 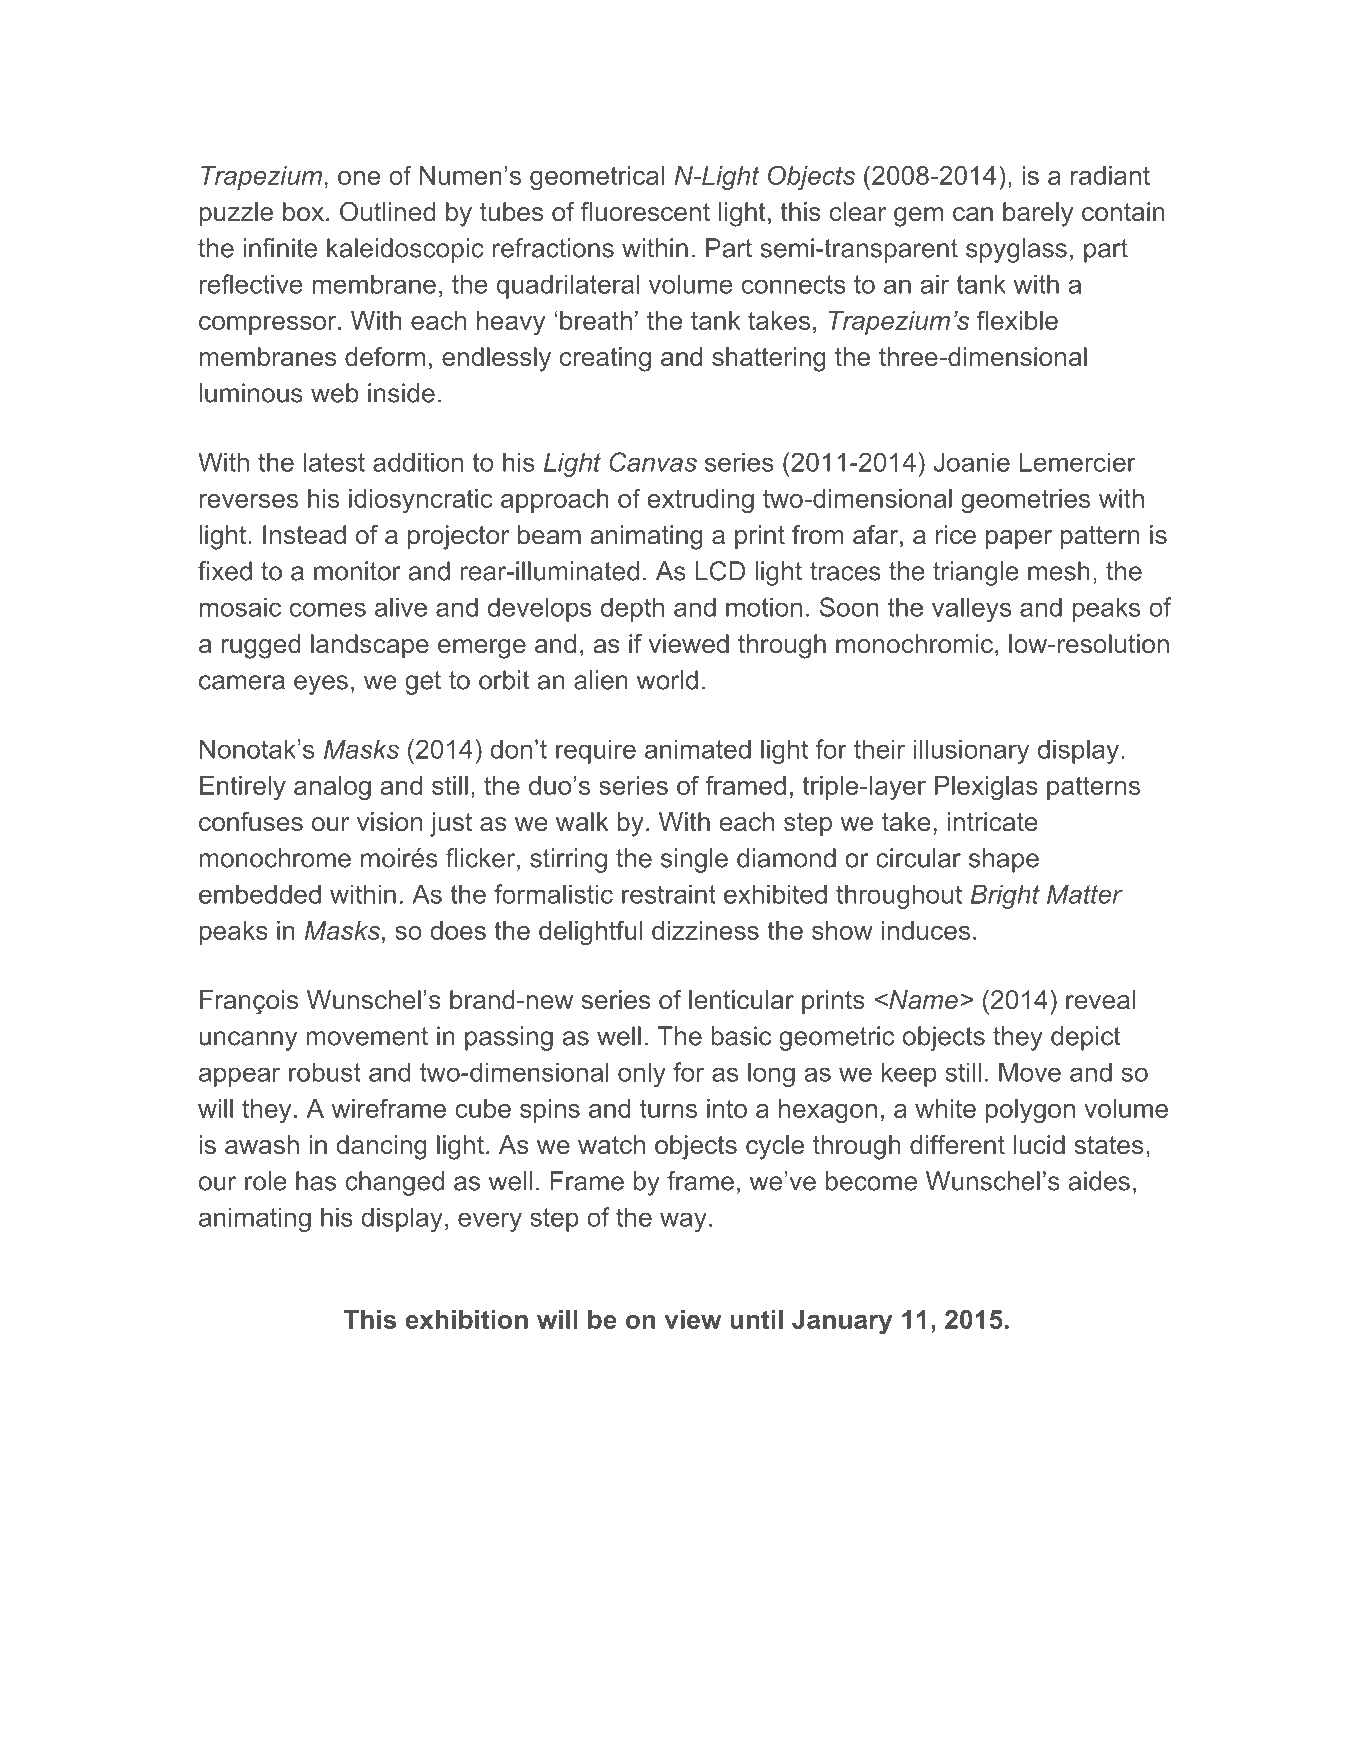 I want to click on fluorescent, so click(x=645, y=212).
